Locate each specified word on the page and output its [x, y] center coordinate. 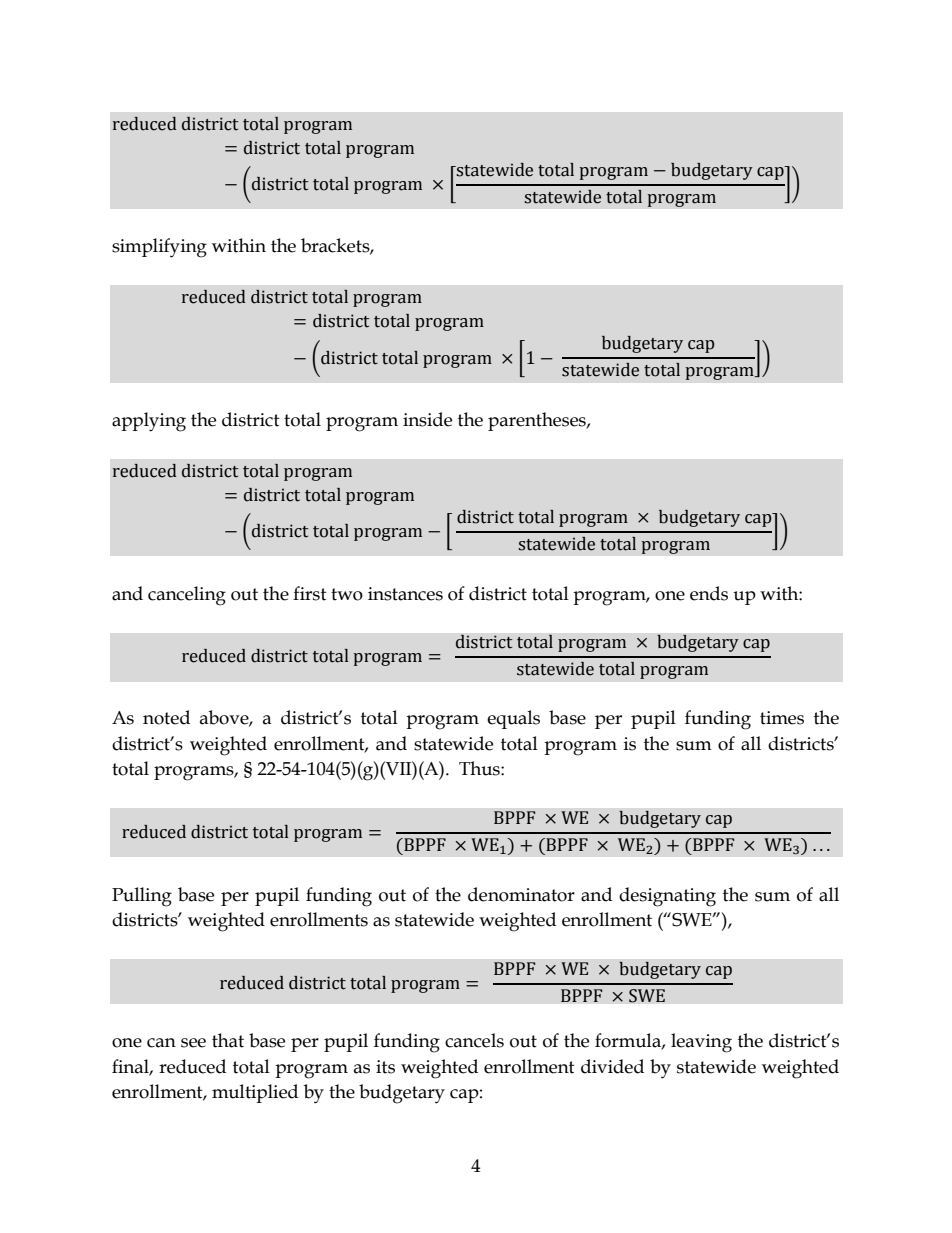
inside [427, 419]
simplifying [159, 248]
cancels [474, 1040]
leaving [701, 1043]
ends [709, 593]
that [228, 1040]
